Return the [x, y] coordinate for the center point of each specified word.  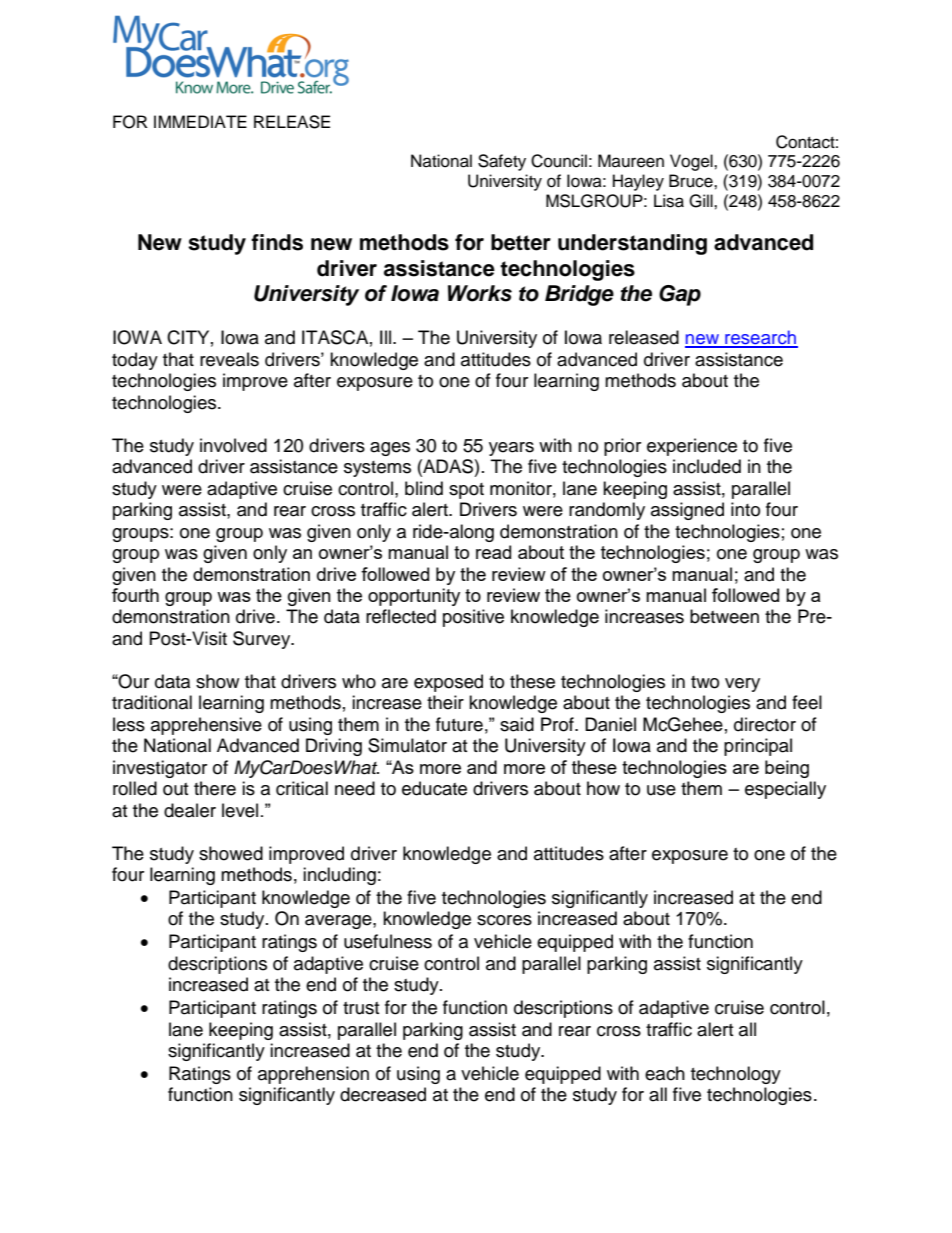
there [215, 788]
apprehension [313, 1075]
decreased [383, 1094]
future [459, 724]
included [707, 466]
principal [758, 747]
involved [233, 445]
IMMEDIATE [200, 121]
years [511, 449]
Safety [502, 162]
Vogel [692, 162]
